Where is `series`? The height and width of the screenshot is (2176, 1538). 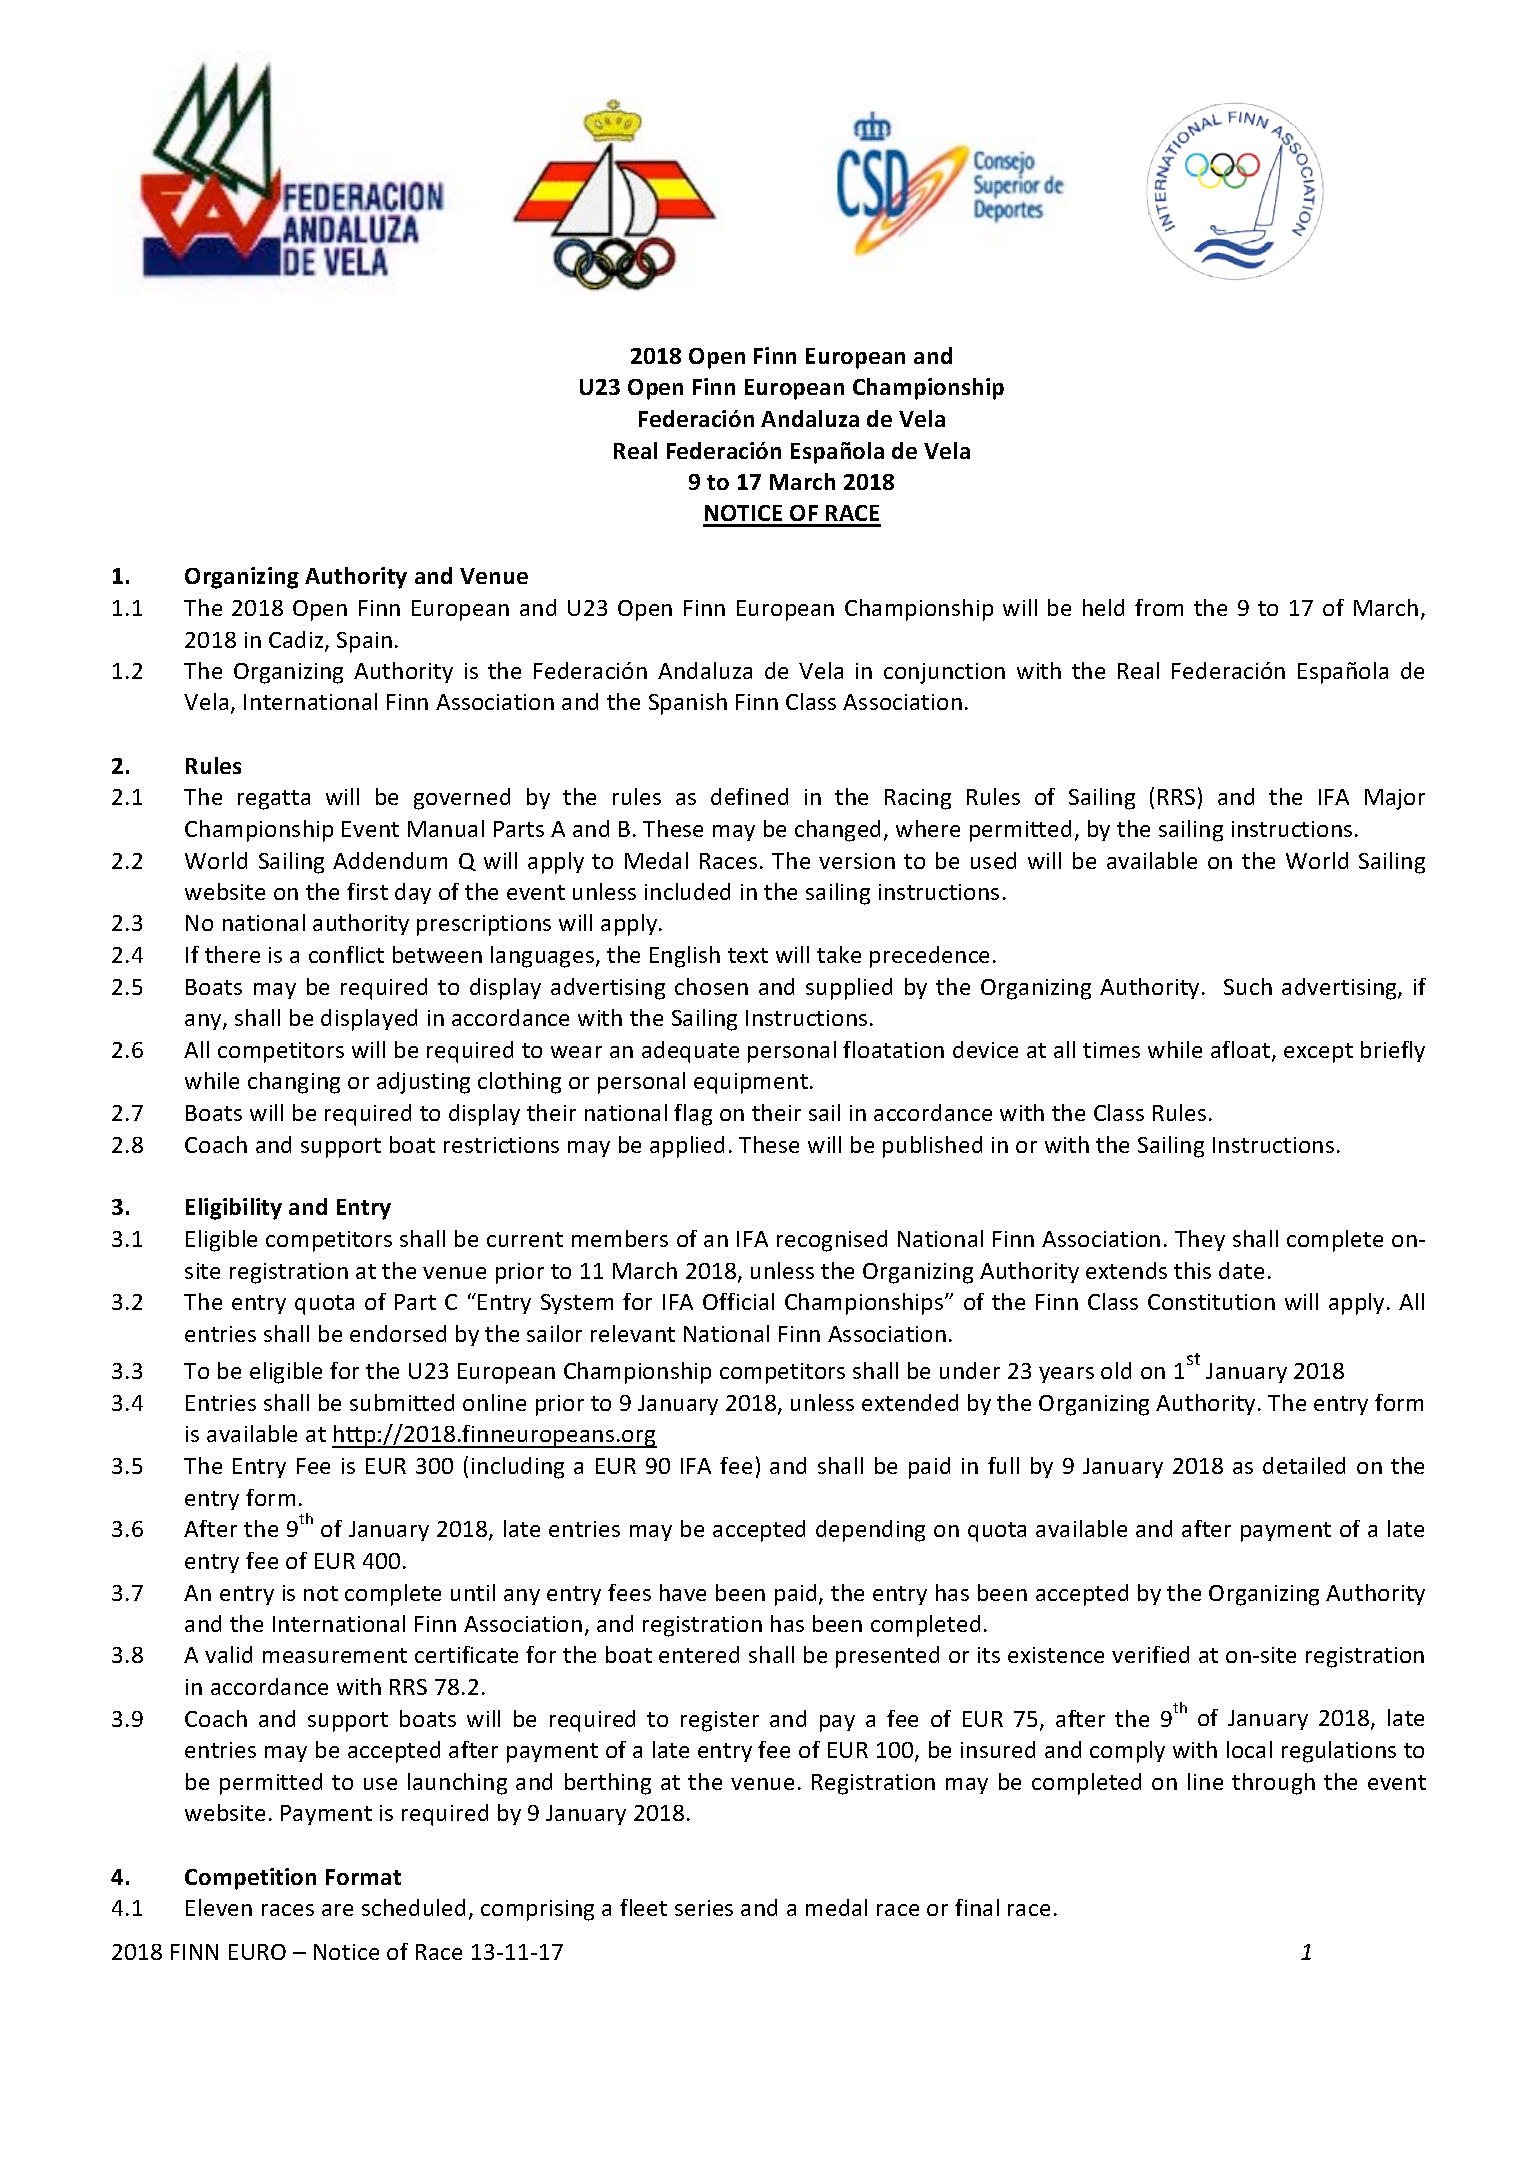
series is located at coordinates (704, 1908).
